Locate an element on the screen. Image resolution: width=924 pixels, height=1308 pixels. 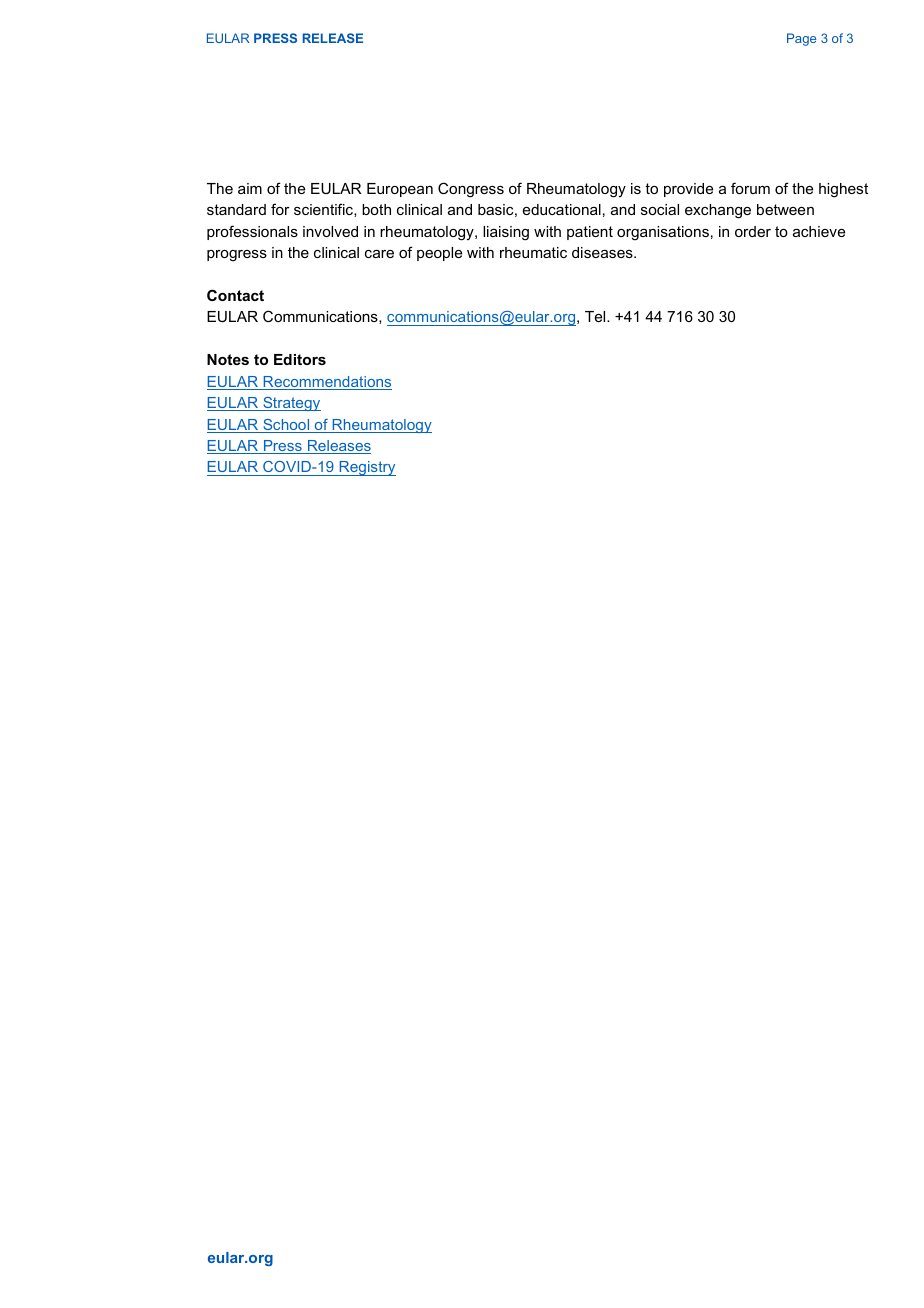
Editors is located at coordinates (300, 359).
